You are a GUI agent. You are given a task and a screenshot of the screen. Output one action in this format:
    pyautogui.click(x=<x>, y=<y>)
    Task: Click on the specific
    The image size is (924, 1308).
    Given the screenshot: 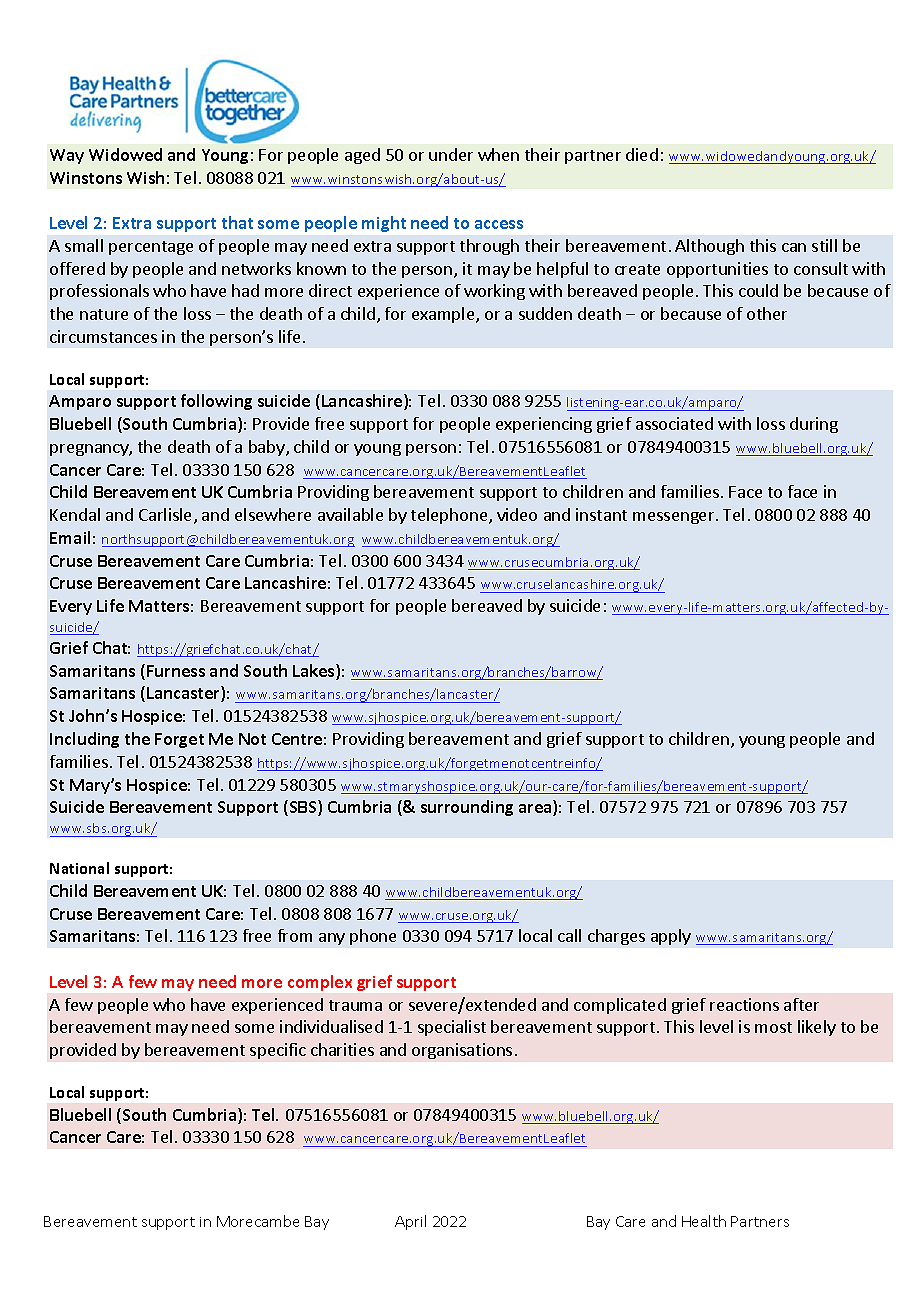 What is the action you would take?
    pyautogui.click(x=278, y=1051)
